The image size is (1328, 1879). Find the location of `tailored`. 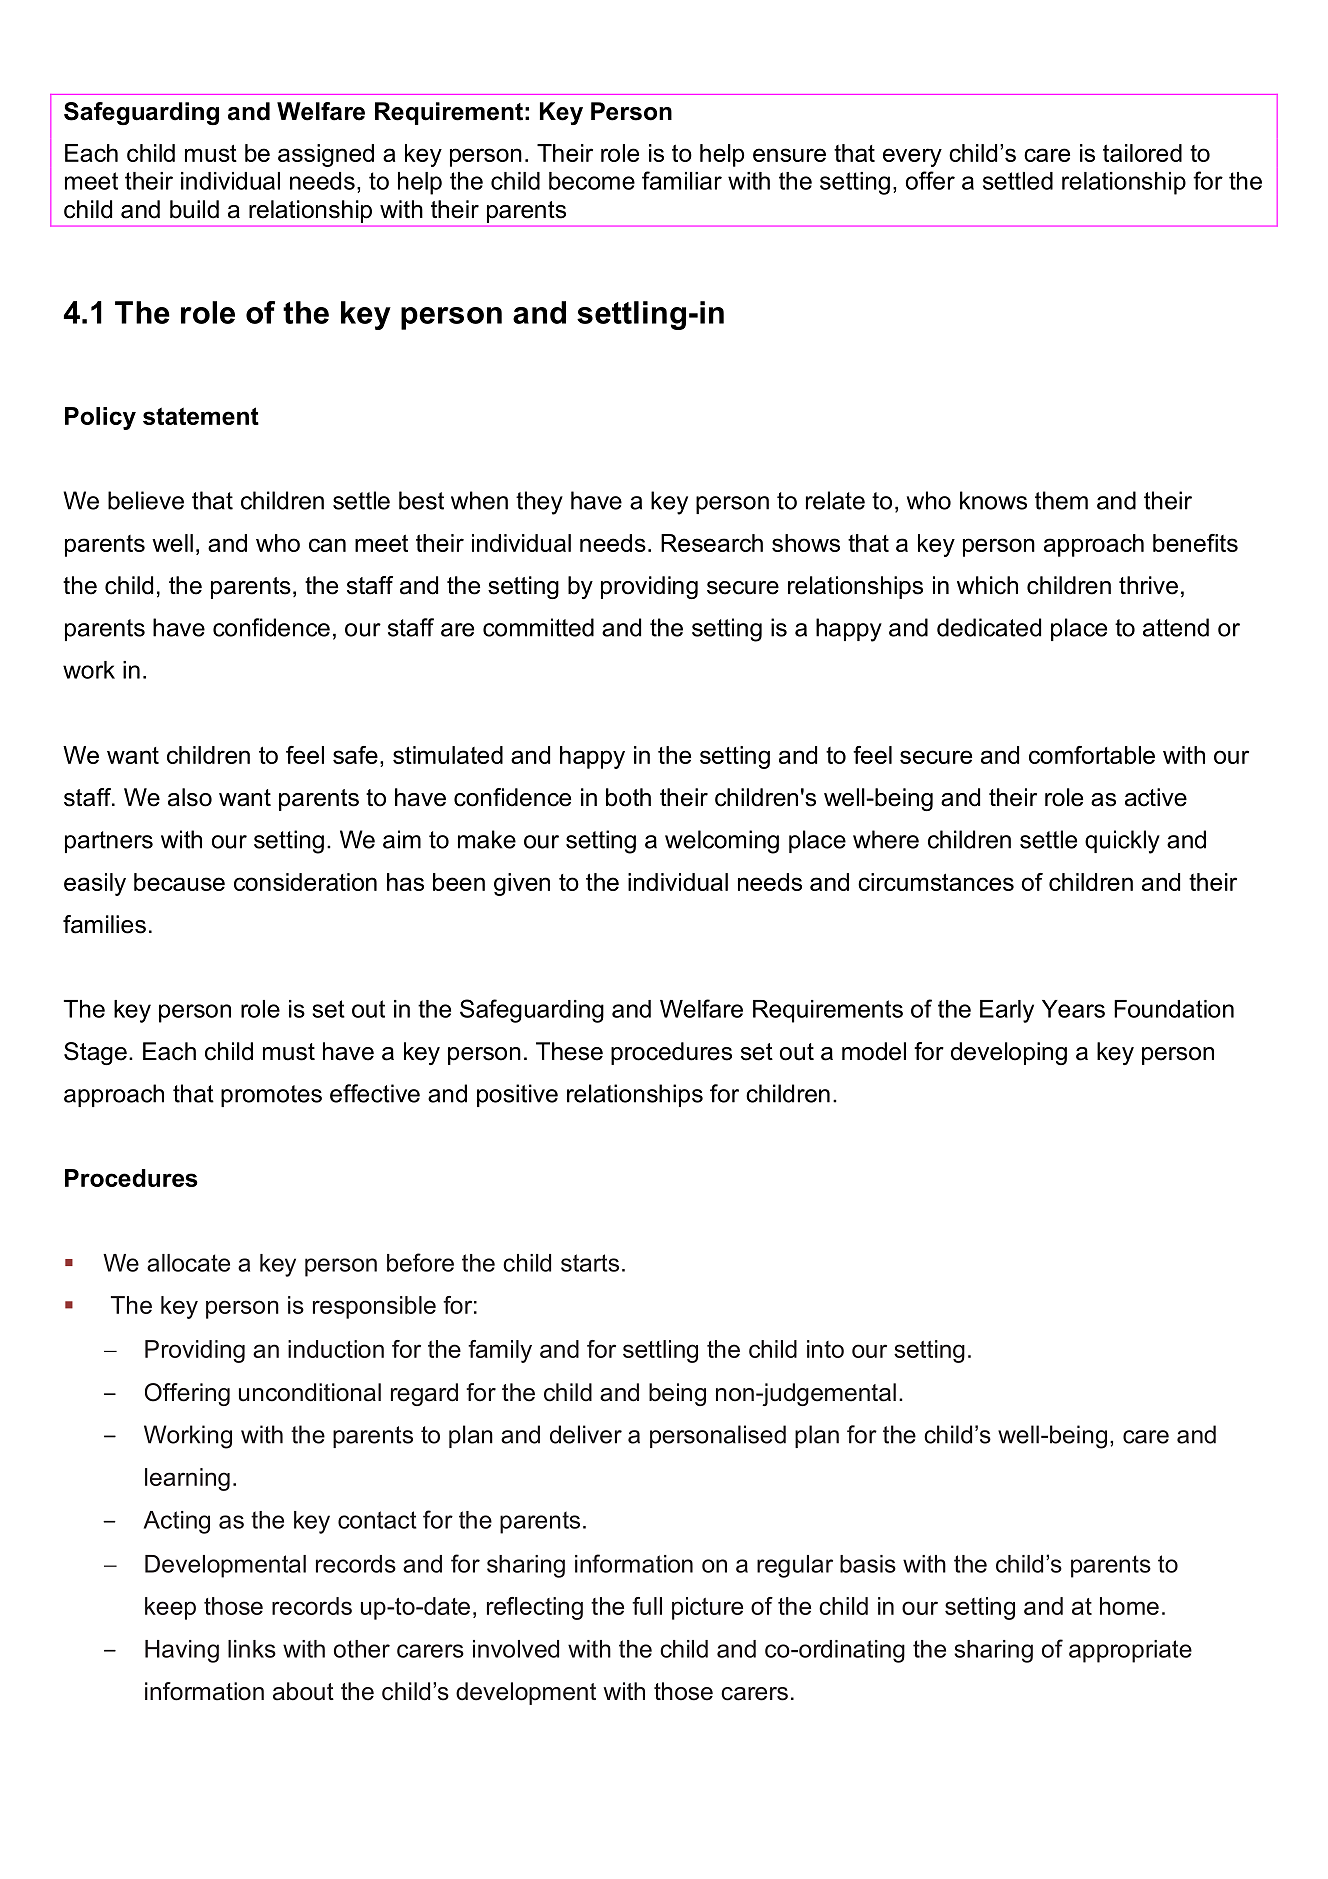

tailored is located at coordinates (1142, 153).
